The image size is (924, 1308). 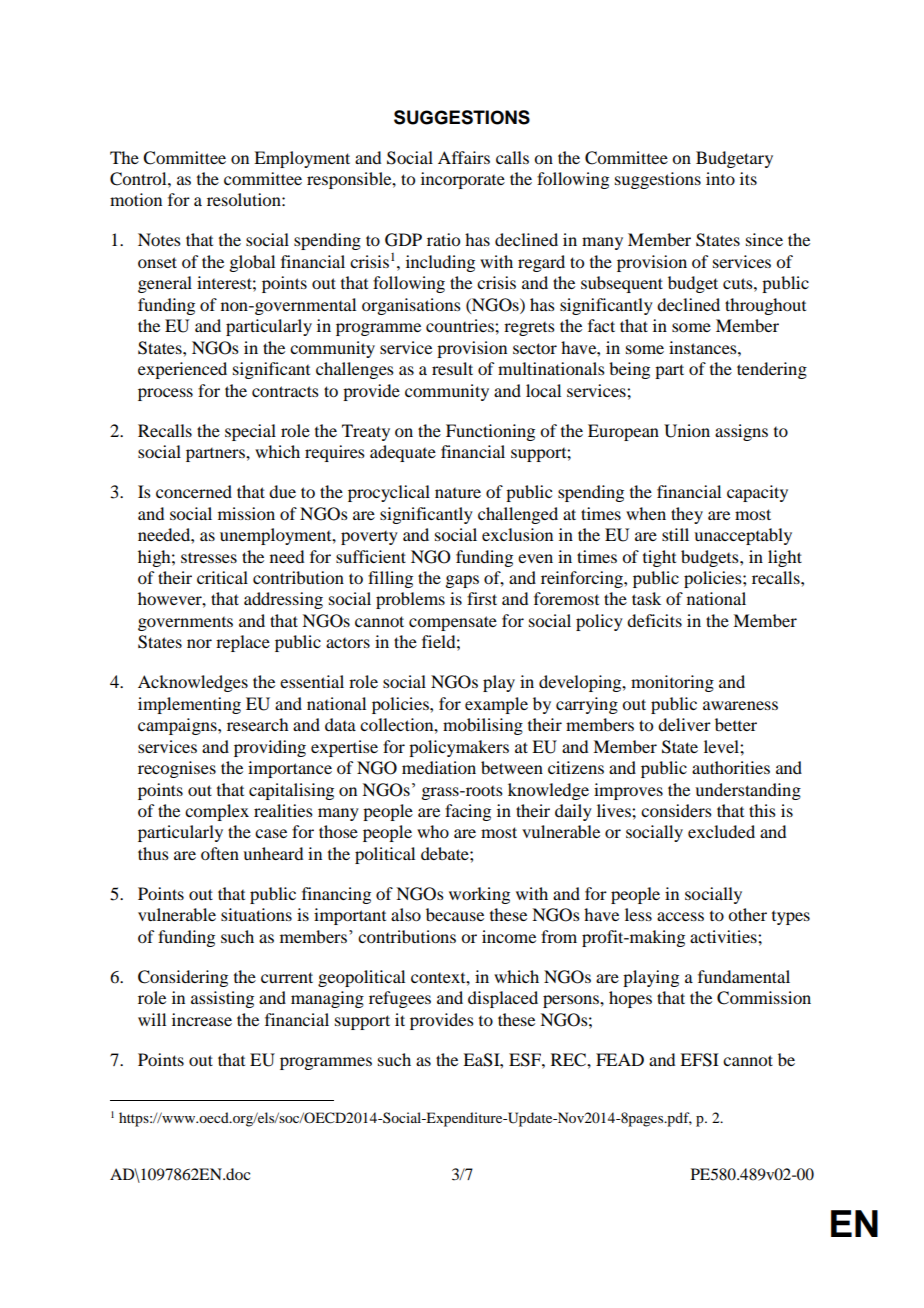 I want to click on displaced, so click(x=503, y=999).
